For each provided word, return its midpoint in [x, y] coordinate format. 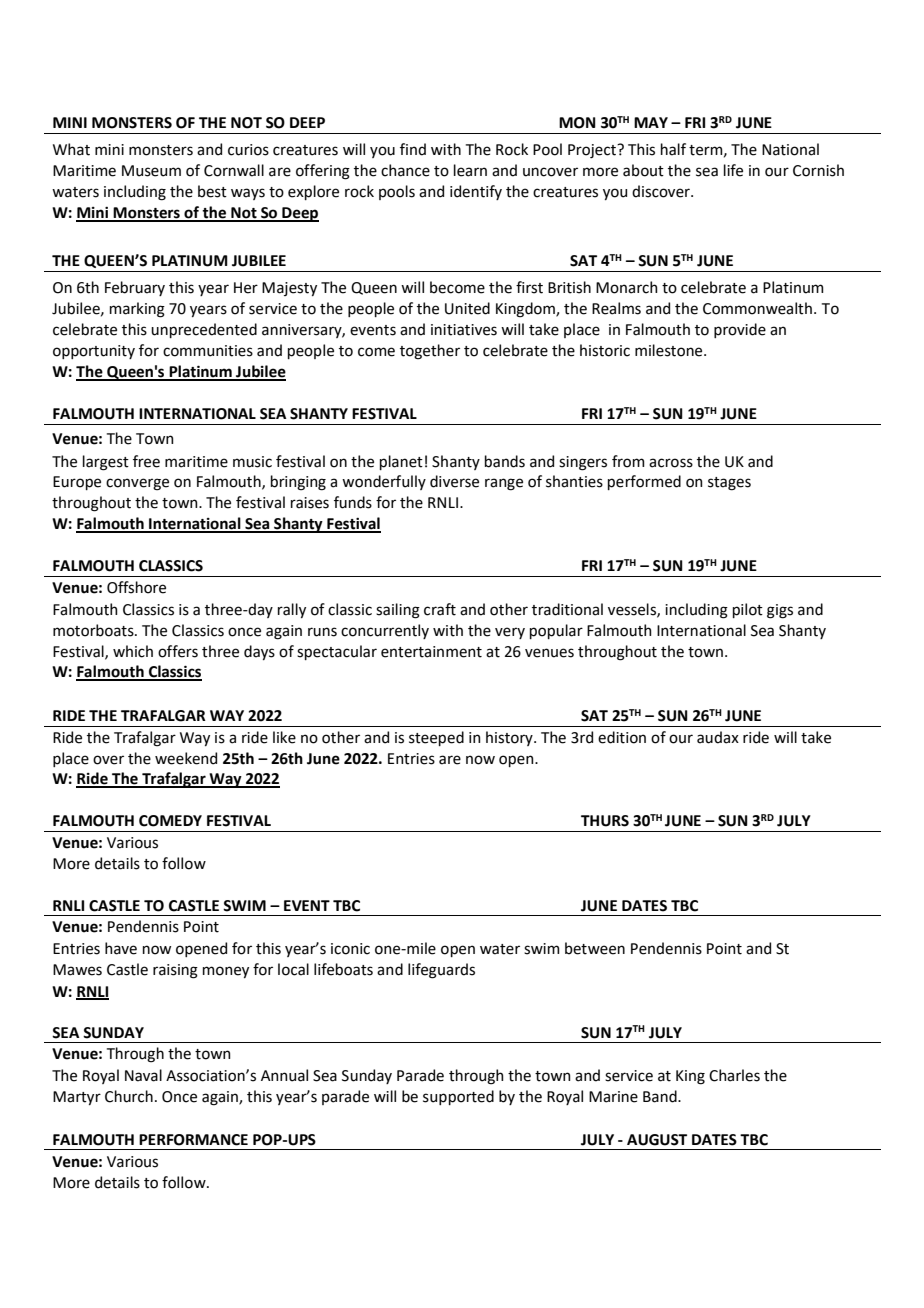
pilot [748, 610]
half [673, 149]
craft [440, 609]
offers [178, 651]
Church [129, 1096]
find [413, 149]
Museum [151, 171]
